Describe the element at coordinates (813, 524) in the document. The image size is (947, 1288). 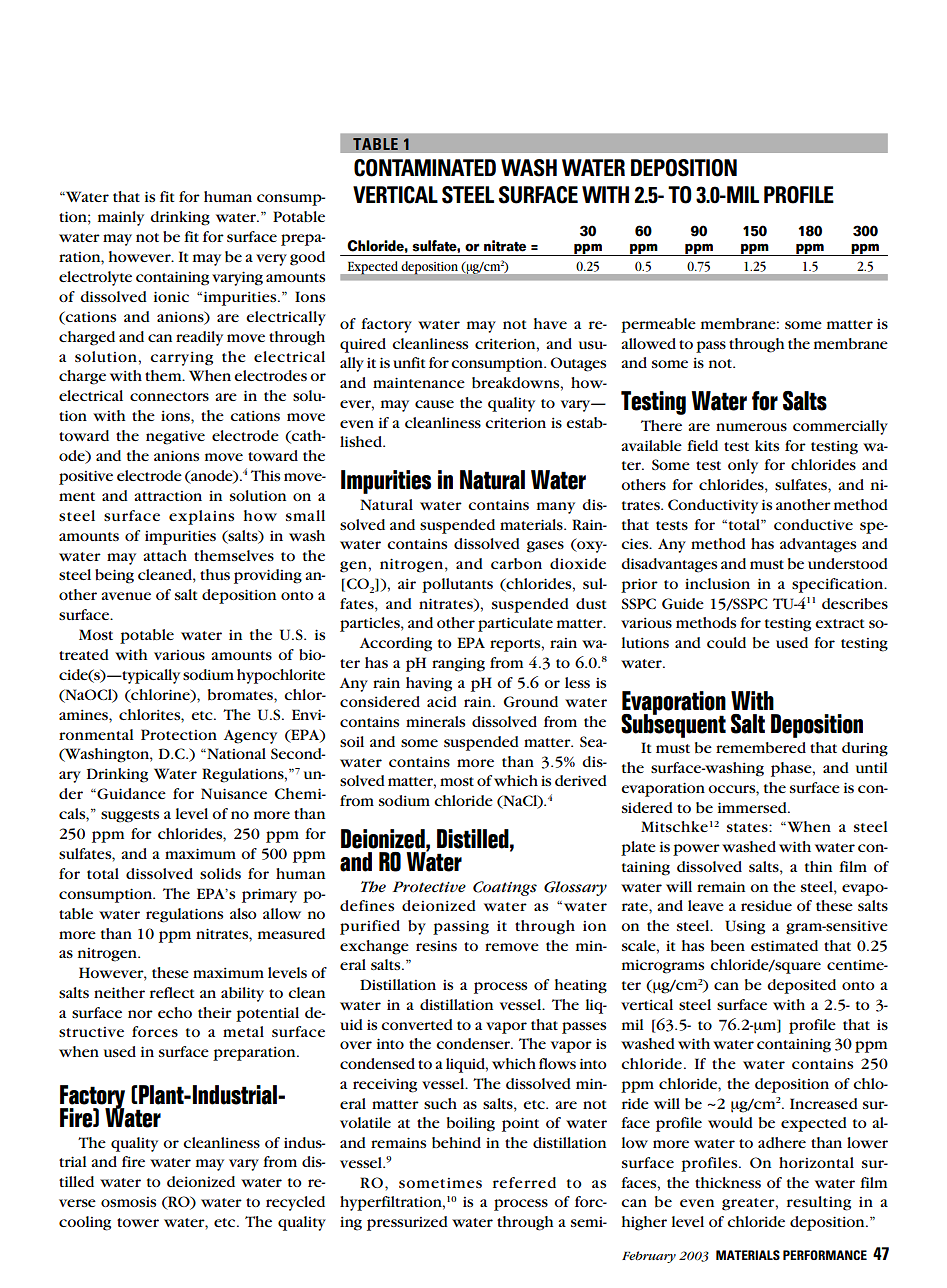
I see `conductive` at that location.
